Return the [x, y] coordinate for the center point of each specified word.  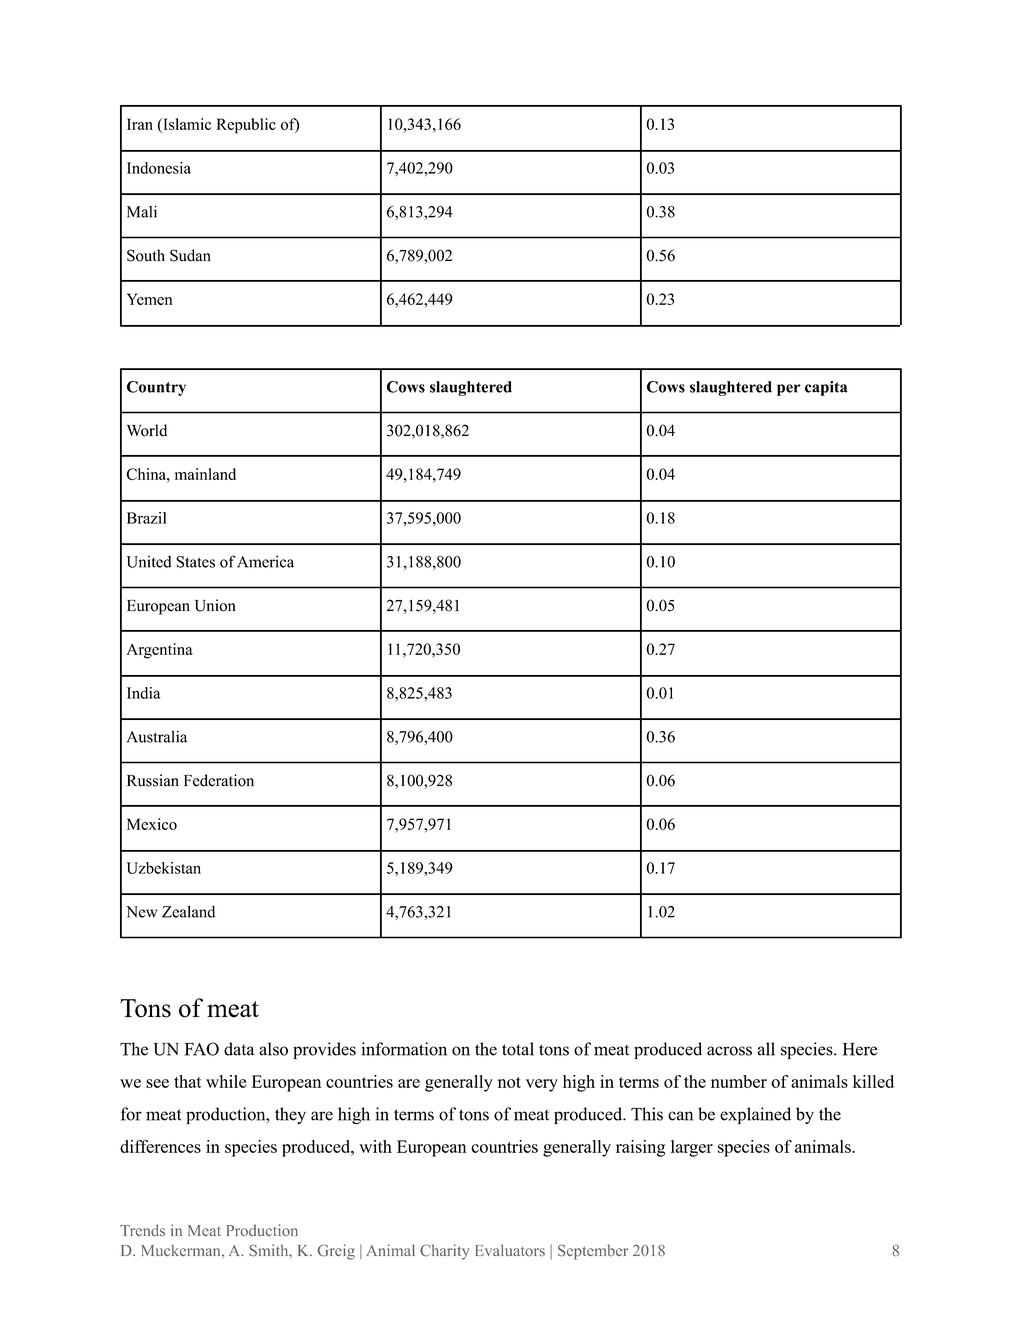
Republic [246, 126]
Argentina [160, 651]
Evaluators [510, 1250]
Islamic [186, 124]
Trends [142, 1230]
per [789, 390]
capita [826, 388]
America [265, 561]
